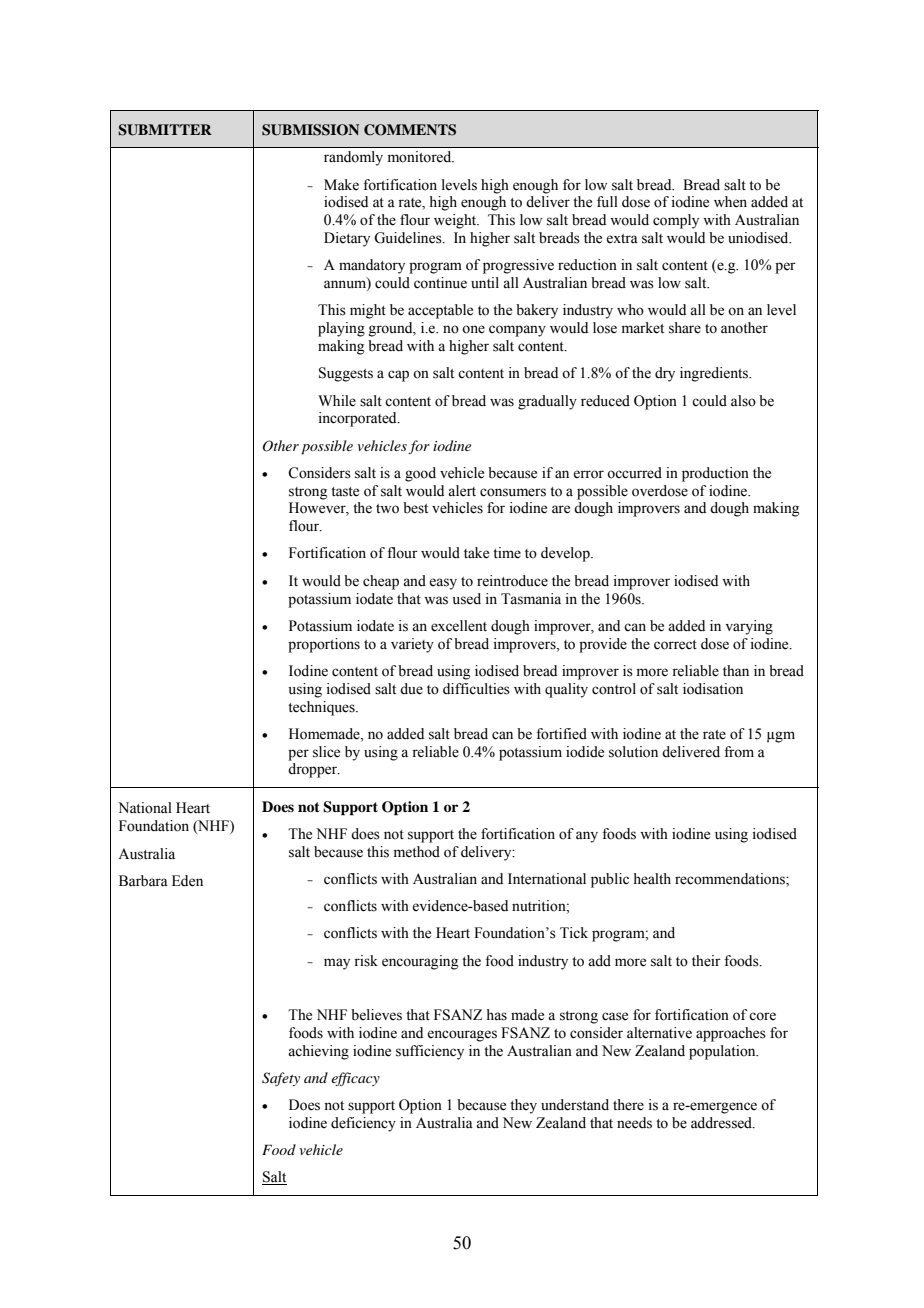  I want to click on sufficiency, so click(430, 1052).
